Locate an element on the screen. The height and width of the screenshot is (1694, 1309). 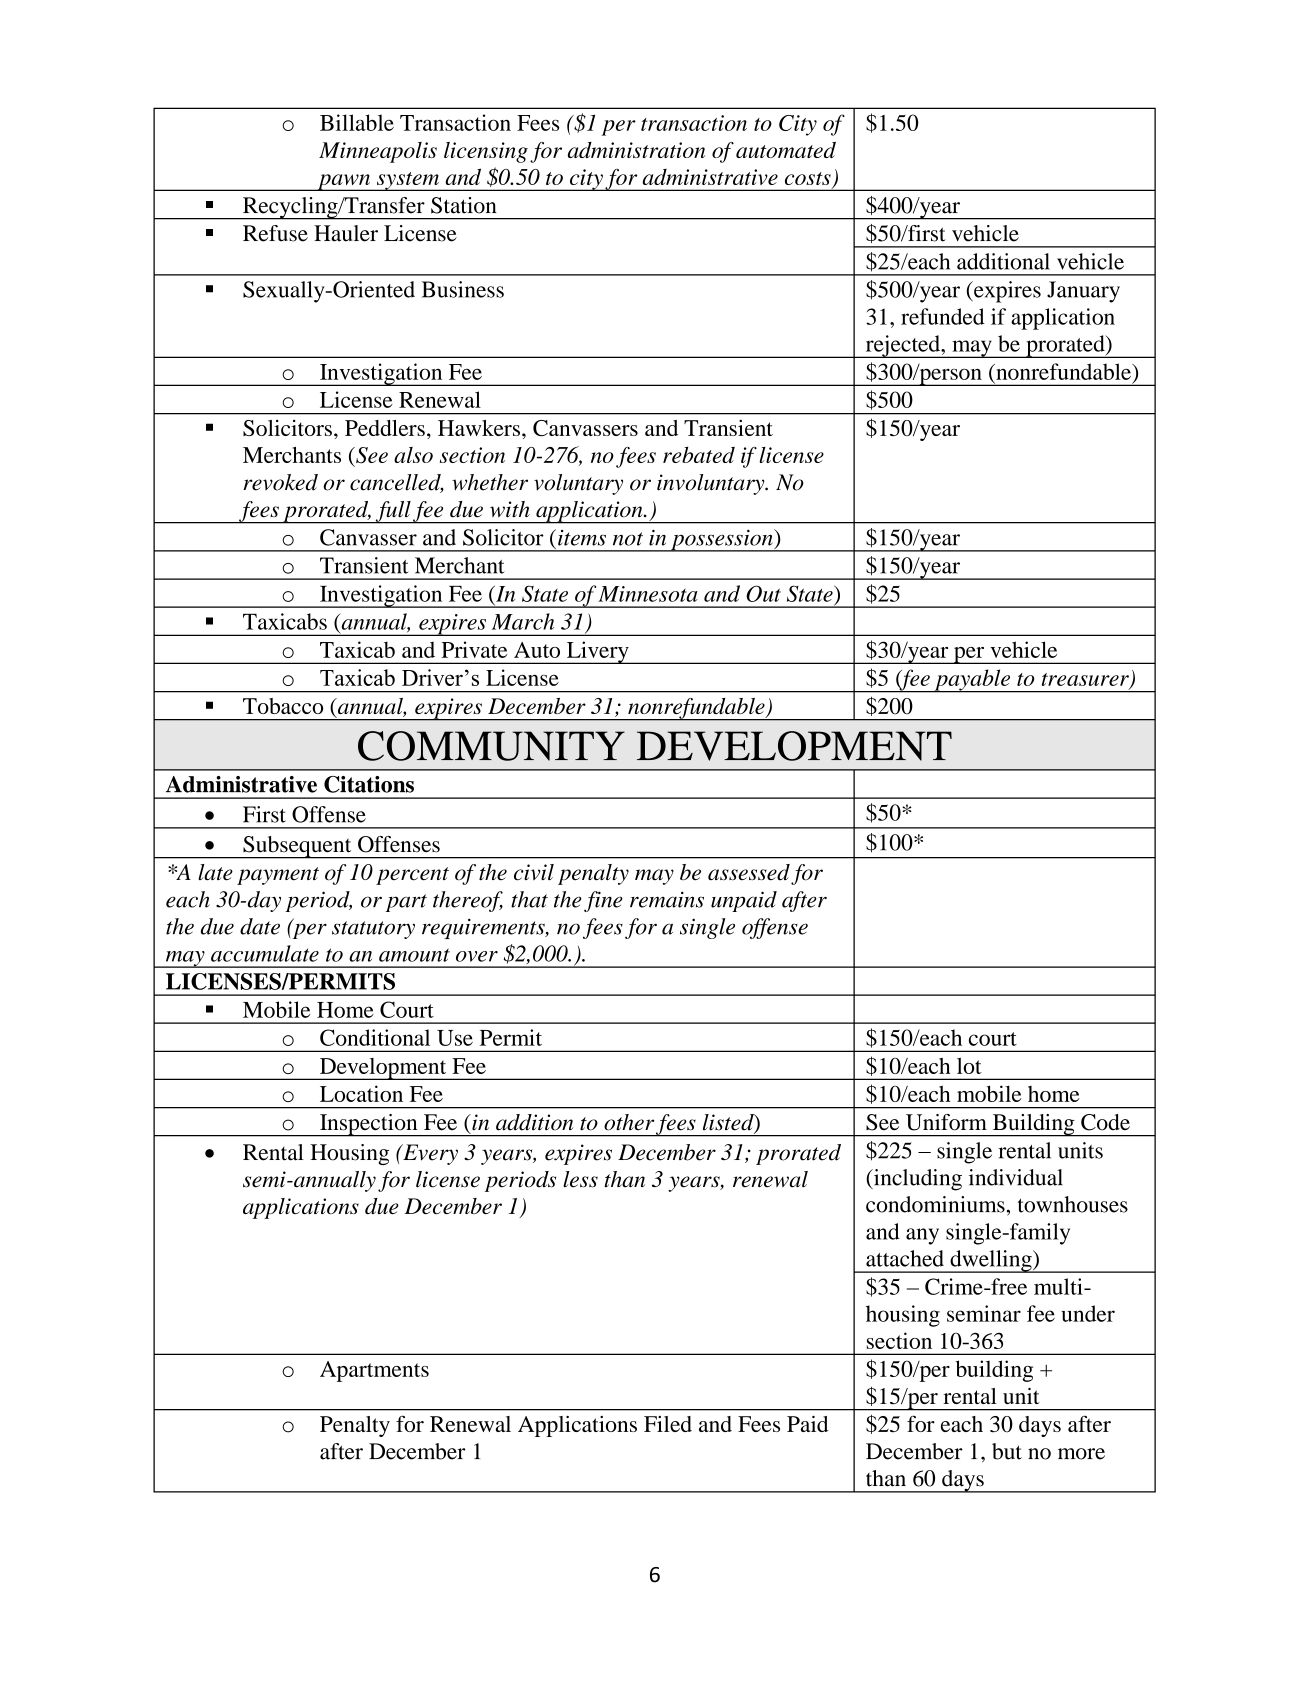
other is located at coordinates (629, 1122).
